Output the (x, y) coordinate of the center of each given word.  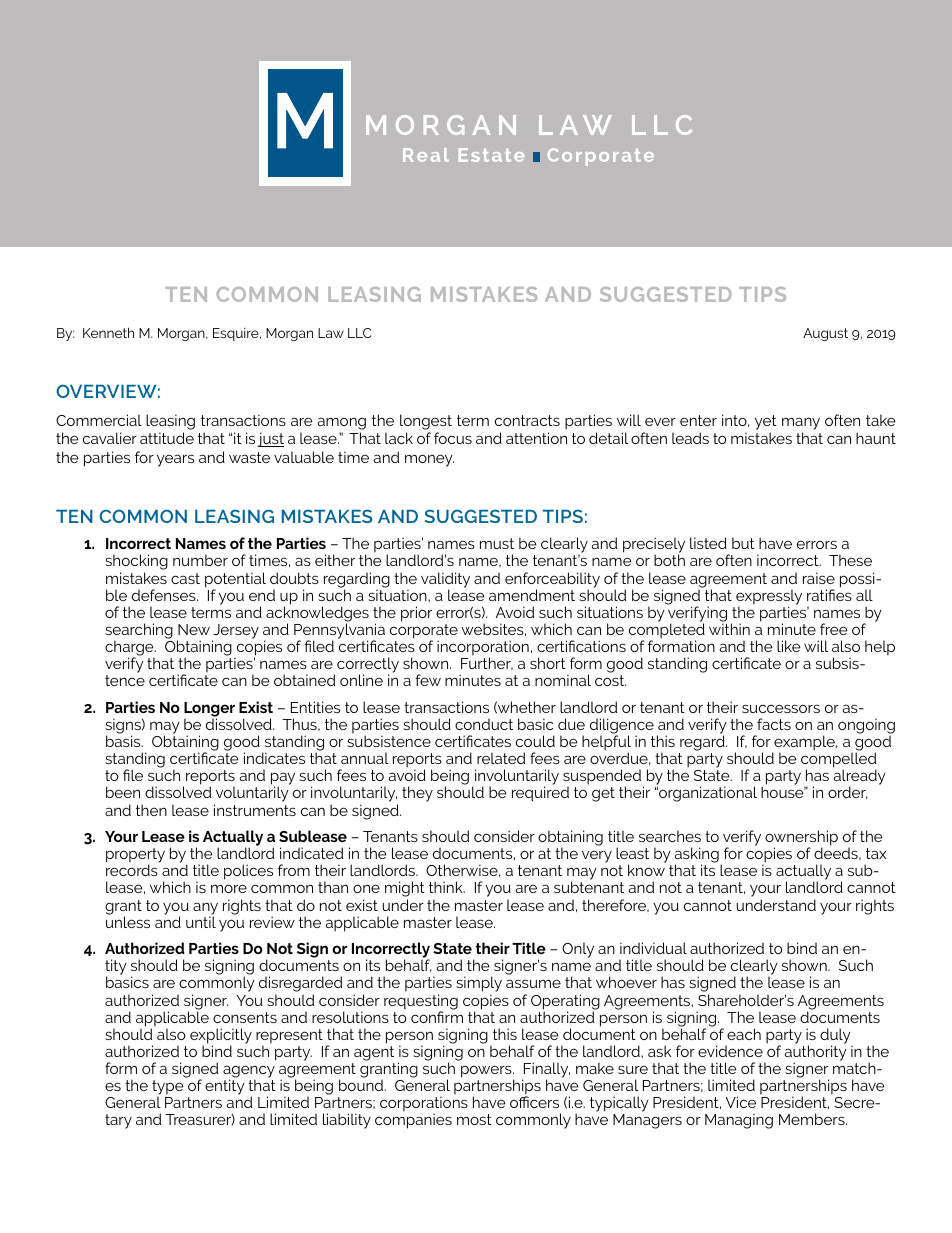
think (447, 887)
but (743, 543)
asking (698, 856)
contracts (527, 420)
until (201, 921)
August (825, 334)
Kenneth (108, 332)
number (200, 560)
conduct (484, 724)
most (474, 1119)
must (497, 543)
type (168, 1089)
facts (774, 724)
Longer (209, 710)
